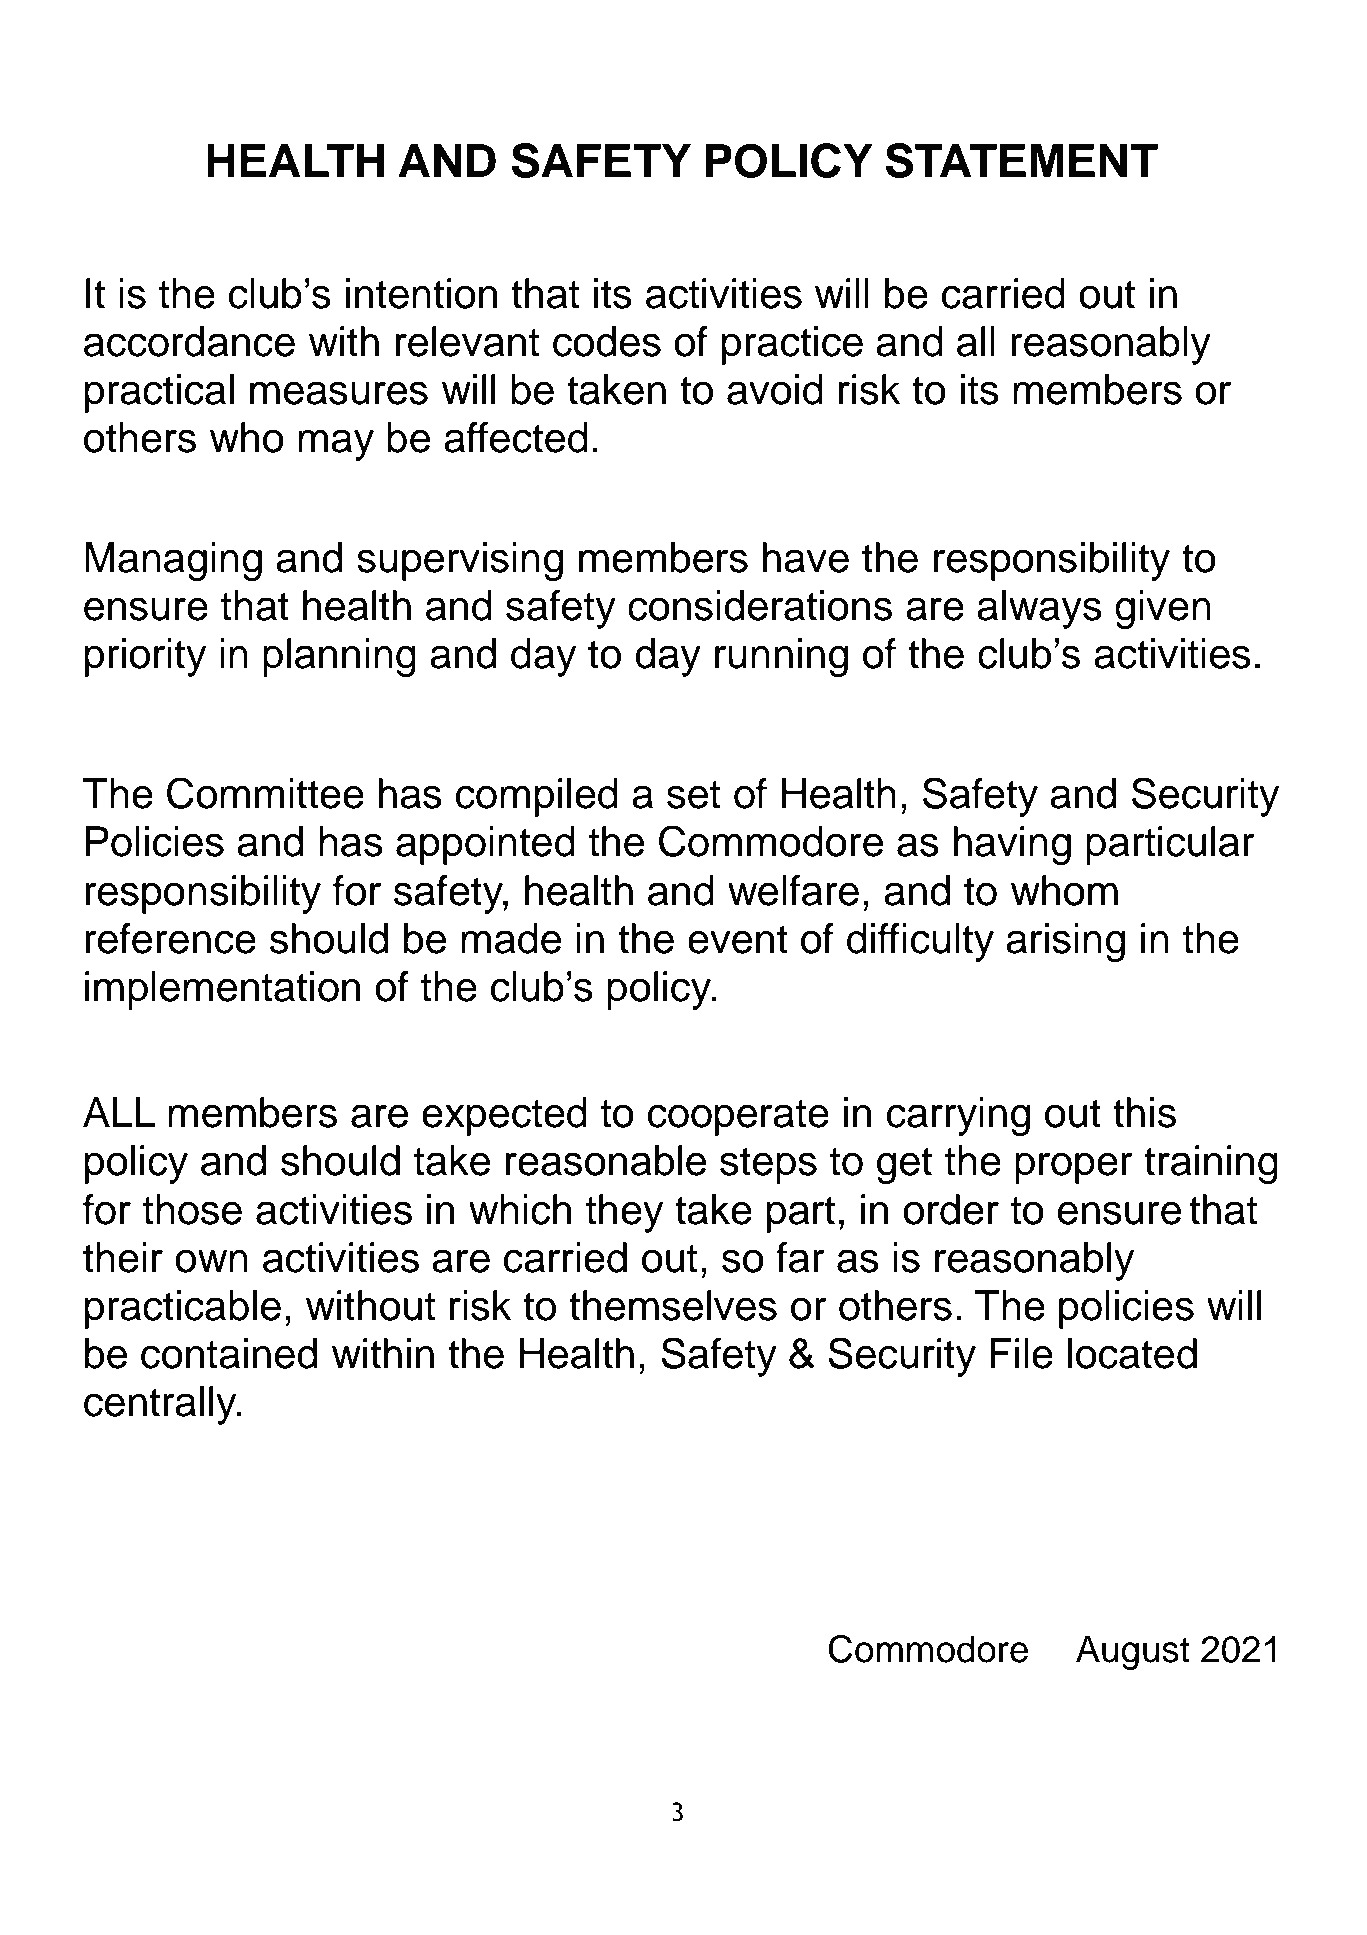  I want to click on always, so click(1039, 609).
